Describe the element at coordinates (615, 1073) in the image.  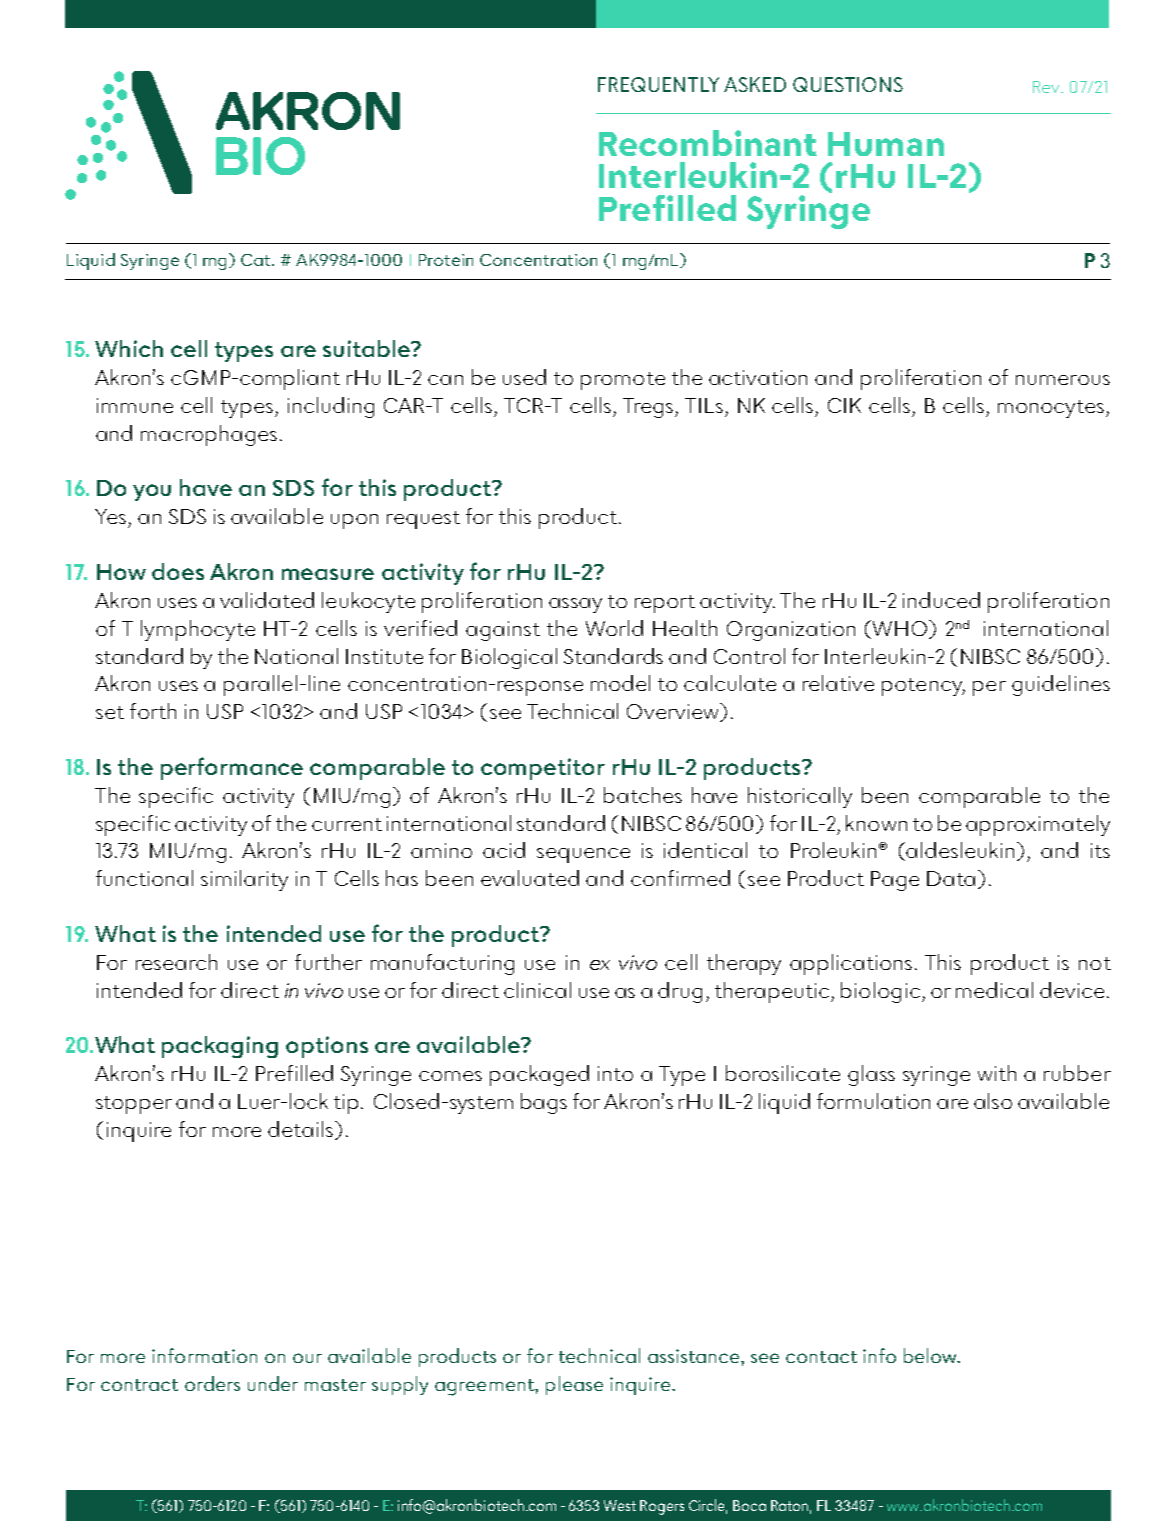
I see `into` at that location.
